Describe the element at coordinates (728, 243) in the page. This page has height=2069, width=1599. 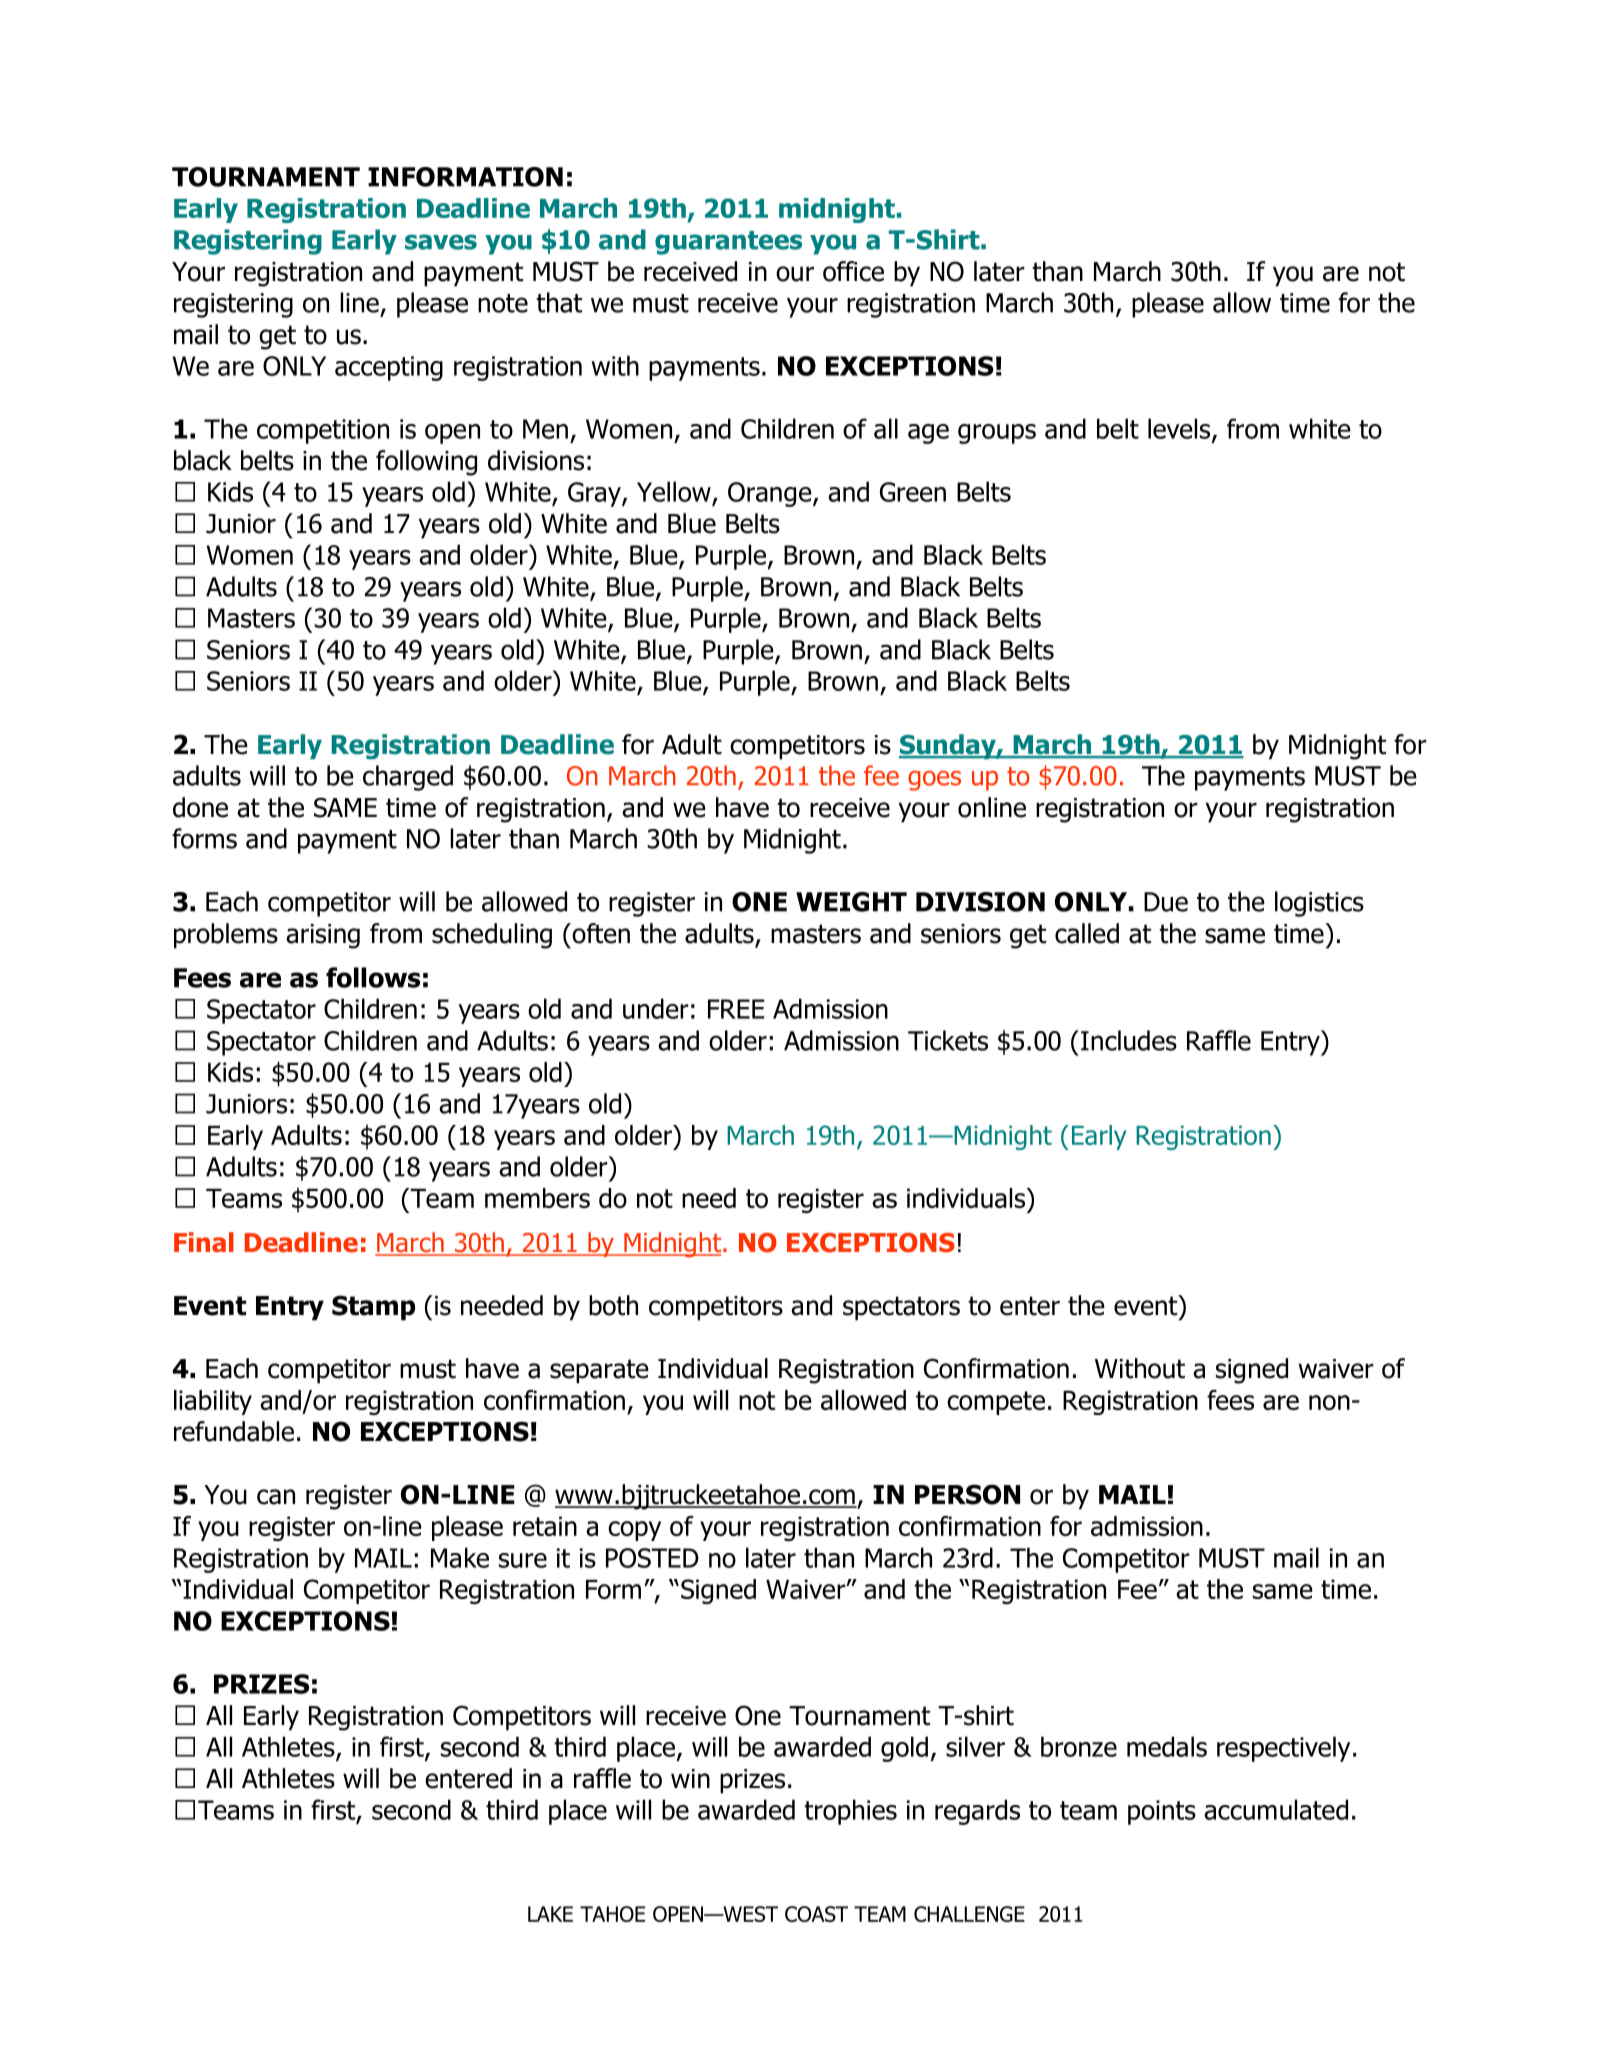
I see `guarantees` at that location.
